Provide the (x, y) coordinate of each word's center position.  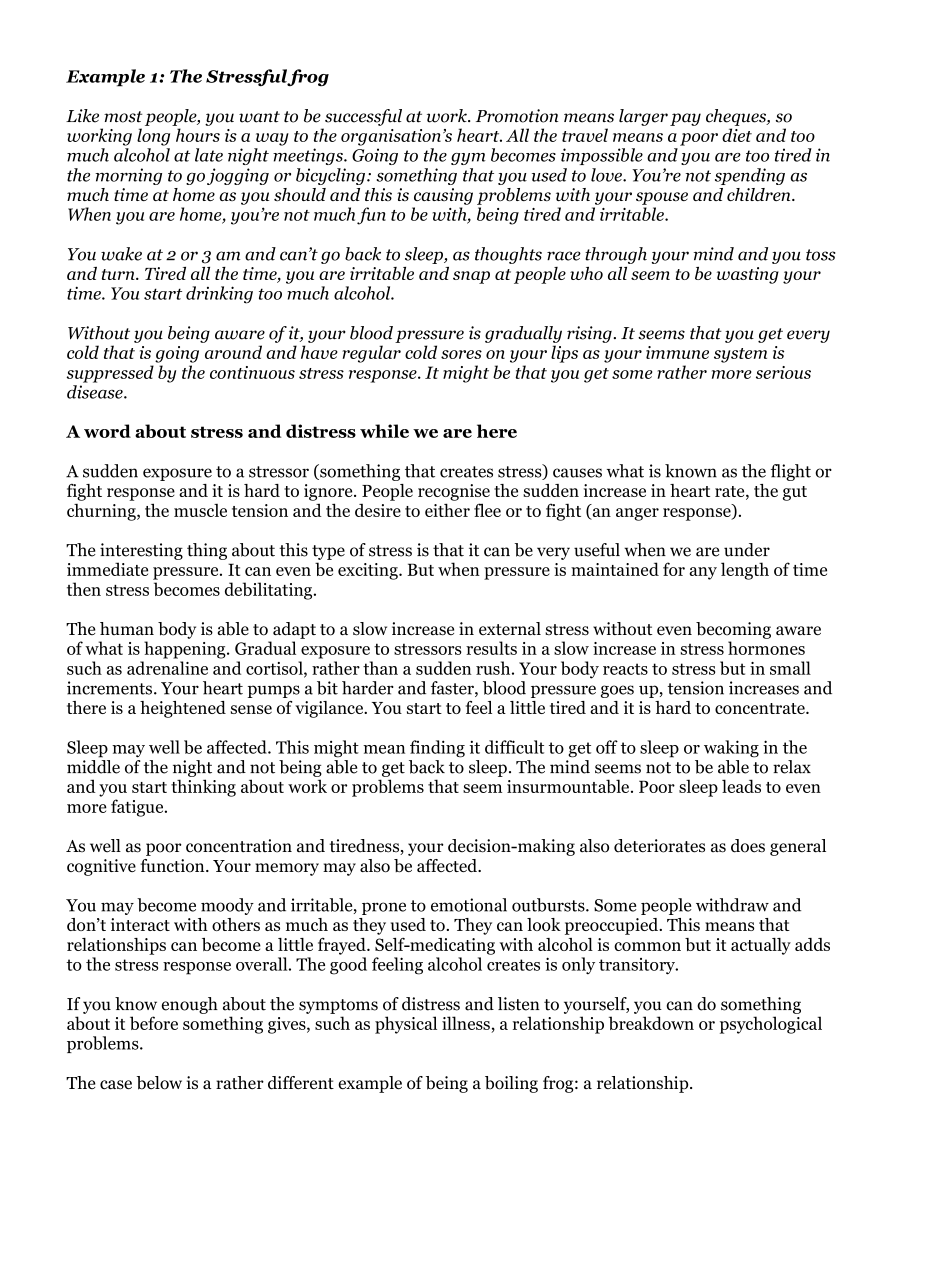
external (510, 629)
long (153, 137)
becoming (733, 630)
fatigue (138, 808)
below (159, 1083)
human (127, 628)
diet (737, 135)
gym (468, 159)
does (748, 846)
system (740, 355)
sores (461, 354)
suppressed (110, 374)
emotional (469, 905)
